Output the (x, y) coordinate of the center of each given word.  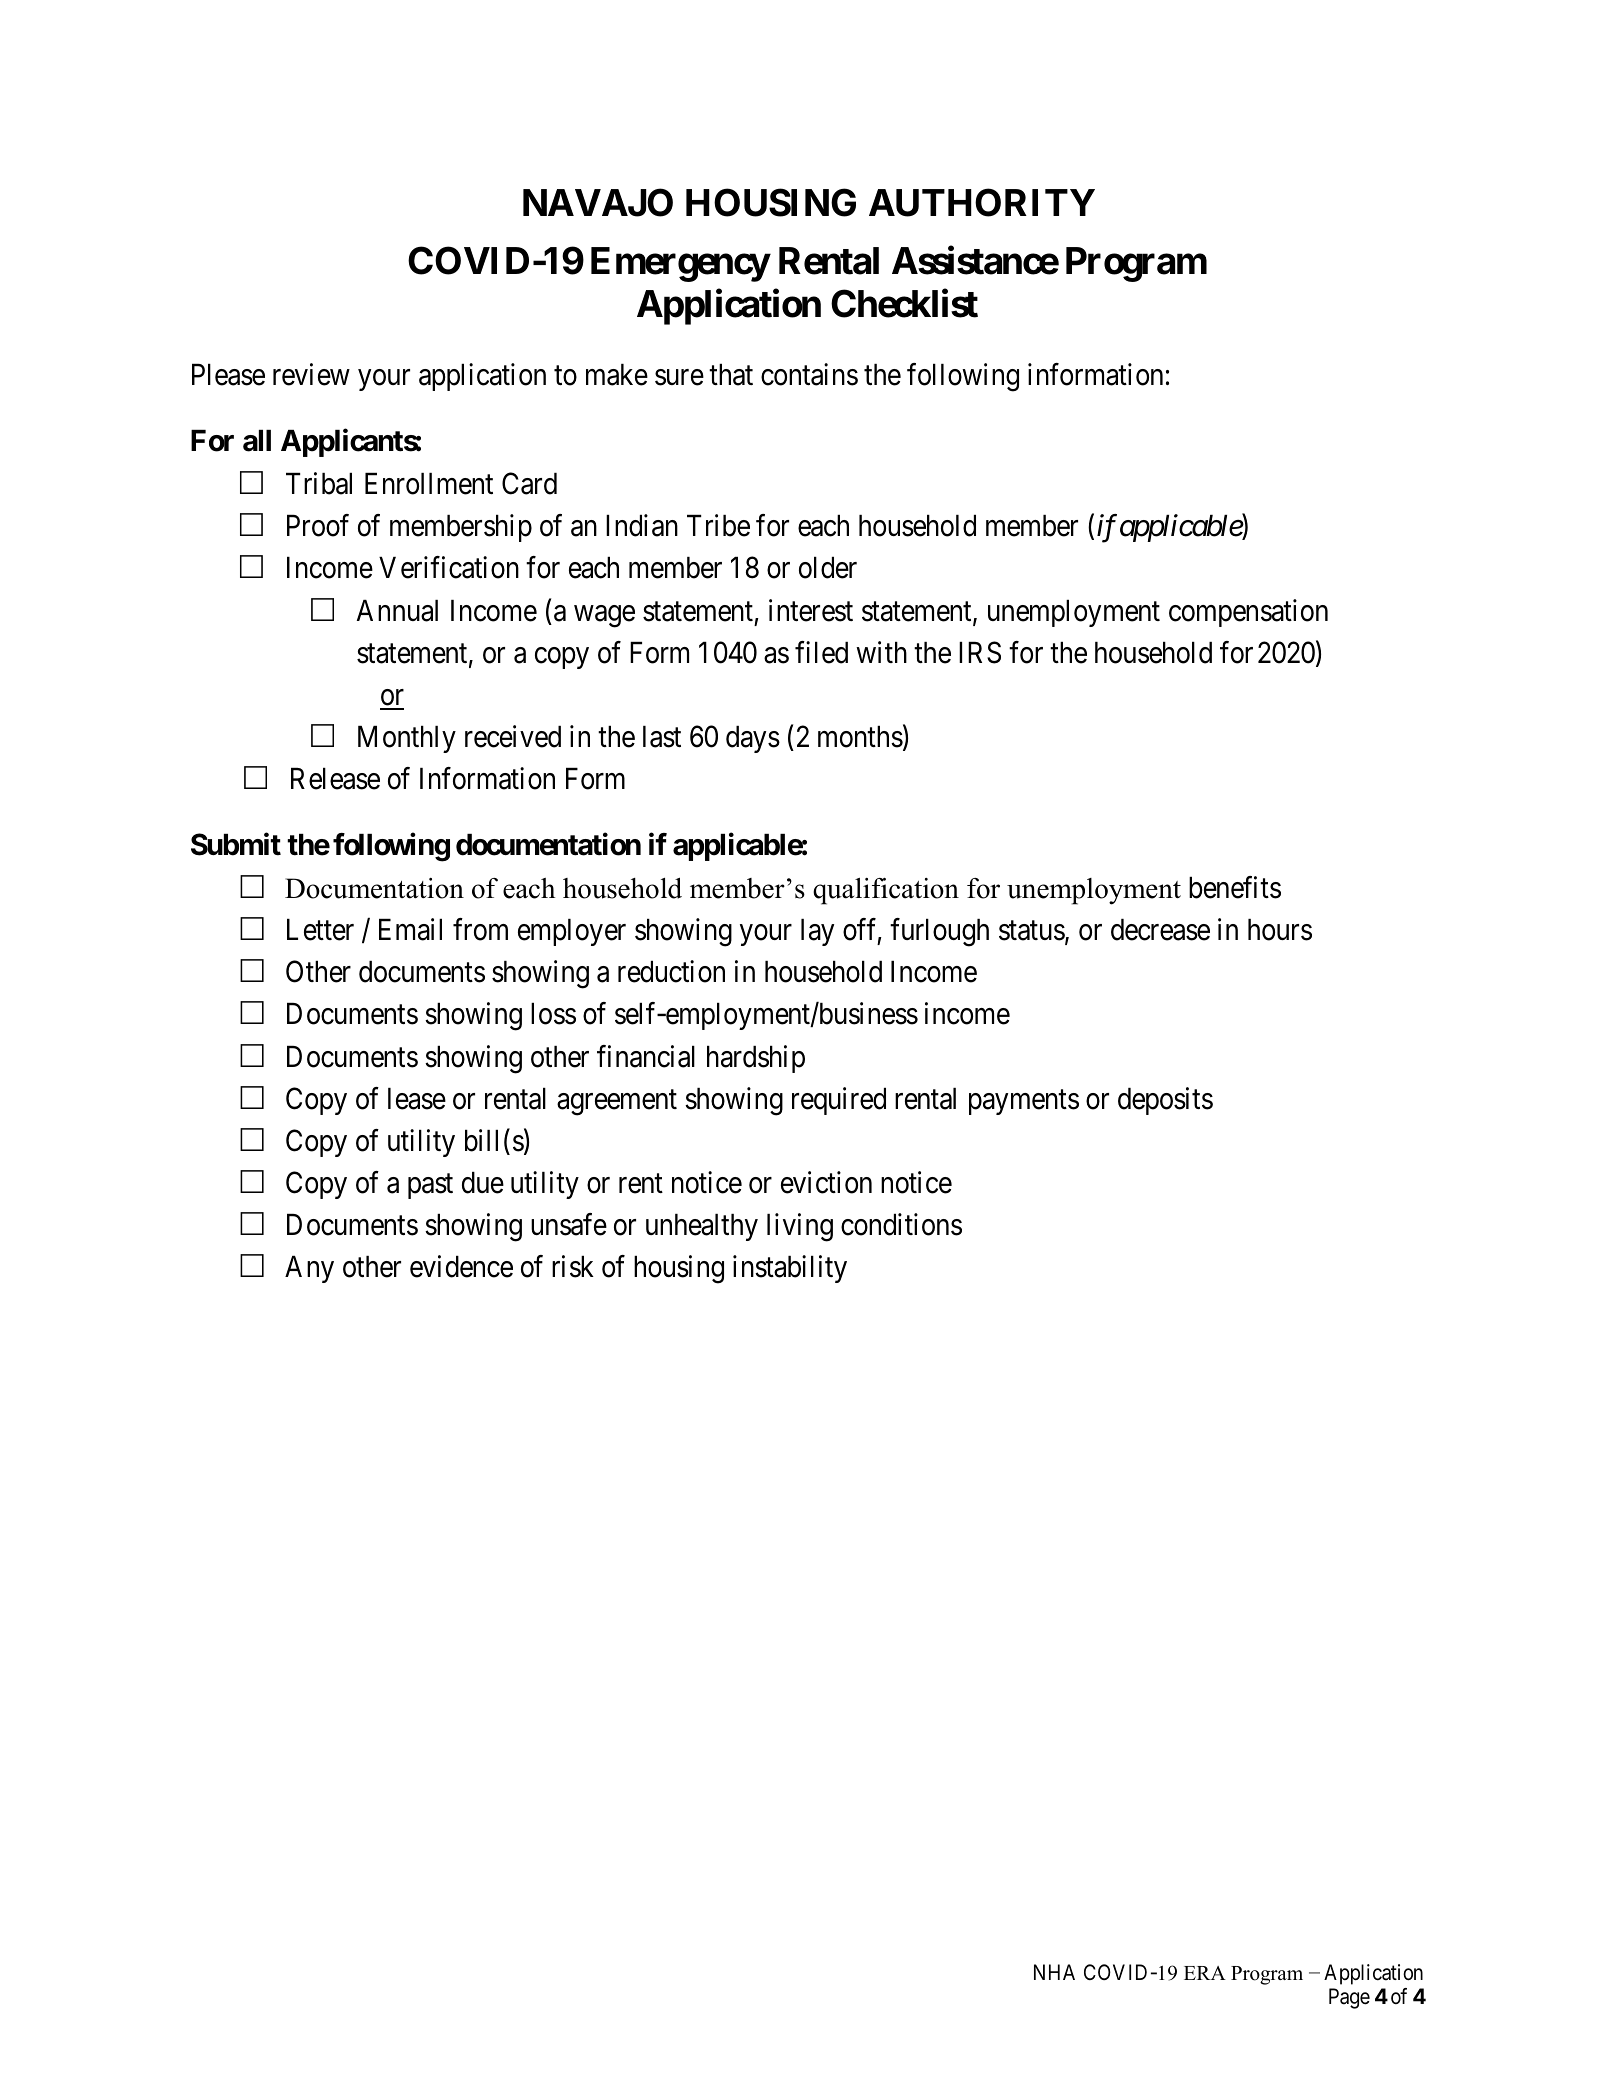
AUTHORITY (982, 202)
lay (817, 932)
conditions (901, 1225)
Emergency (680, 264)
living (800, 1228)
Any (309, 1269)
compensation (1248, 613)
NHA (1054, 1972)
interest (811, 610)
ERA (1205, 1973)
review (311, 374)
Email (410, 929)
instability (790, 1269)
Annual (397, 611)
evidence (461, 1267)
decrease (1160, 930)
